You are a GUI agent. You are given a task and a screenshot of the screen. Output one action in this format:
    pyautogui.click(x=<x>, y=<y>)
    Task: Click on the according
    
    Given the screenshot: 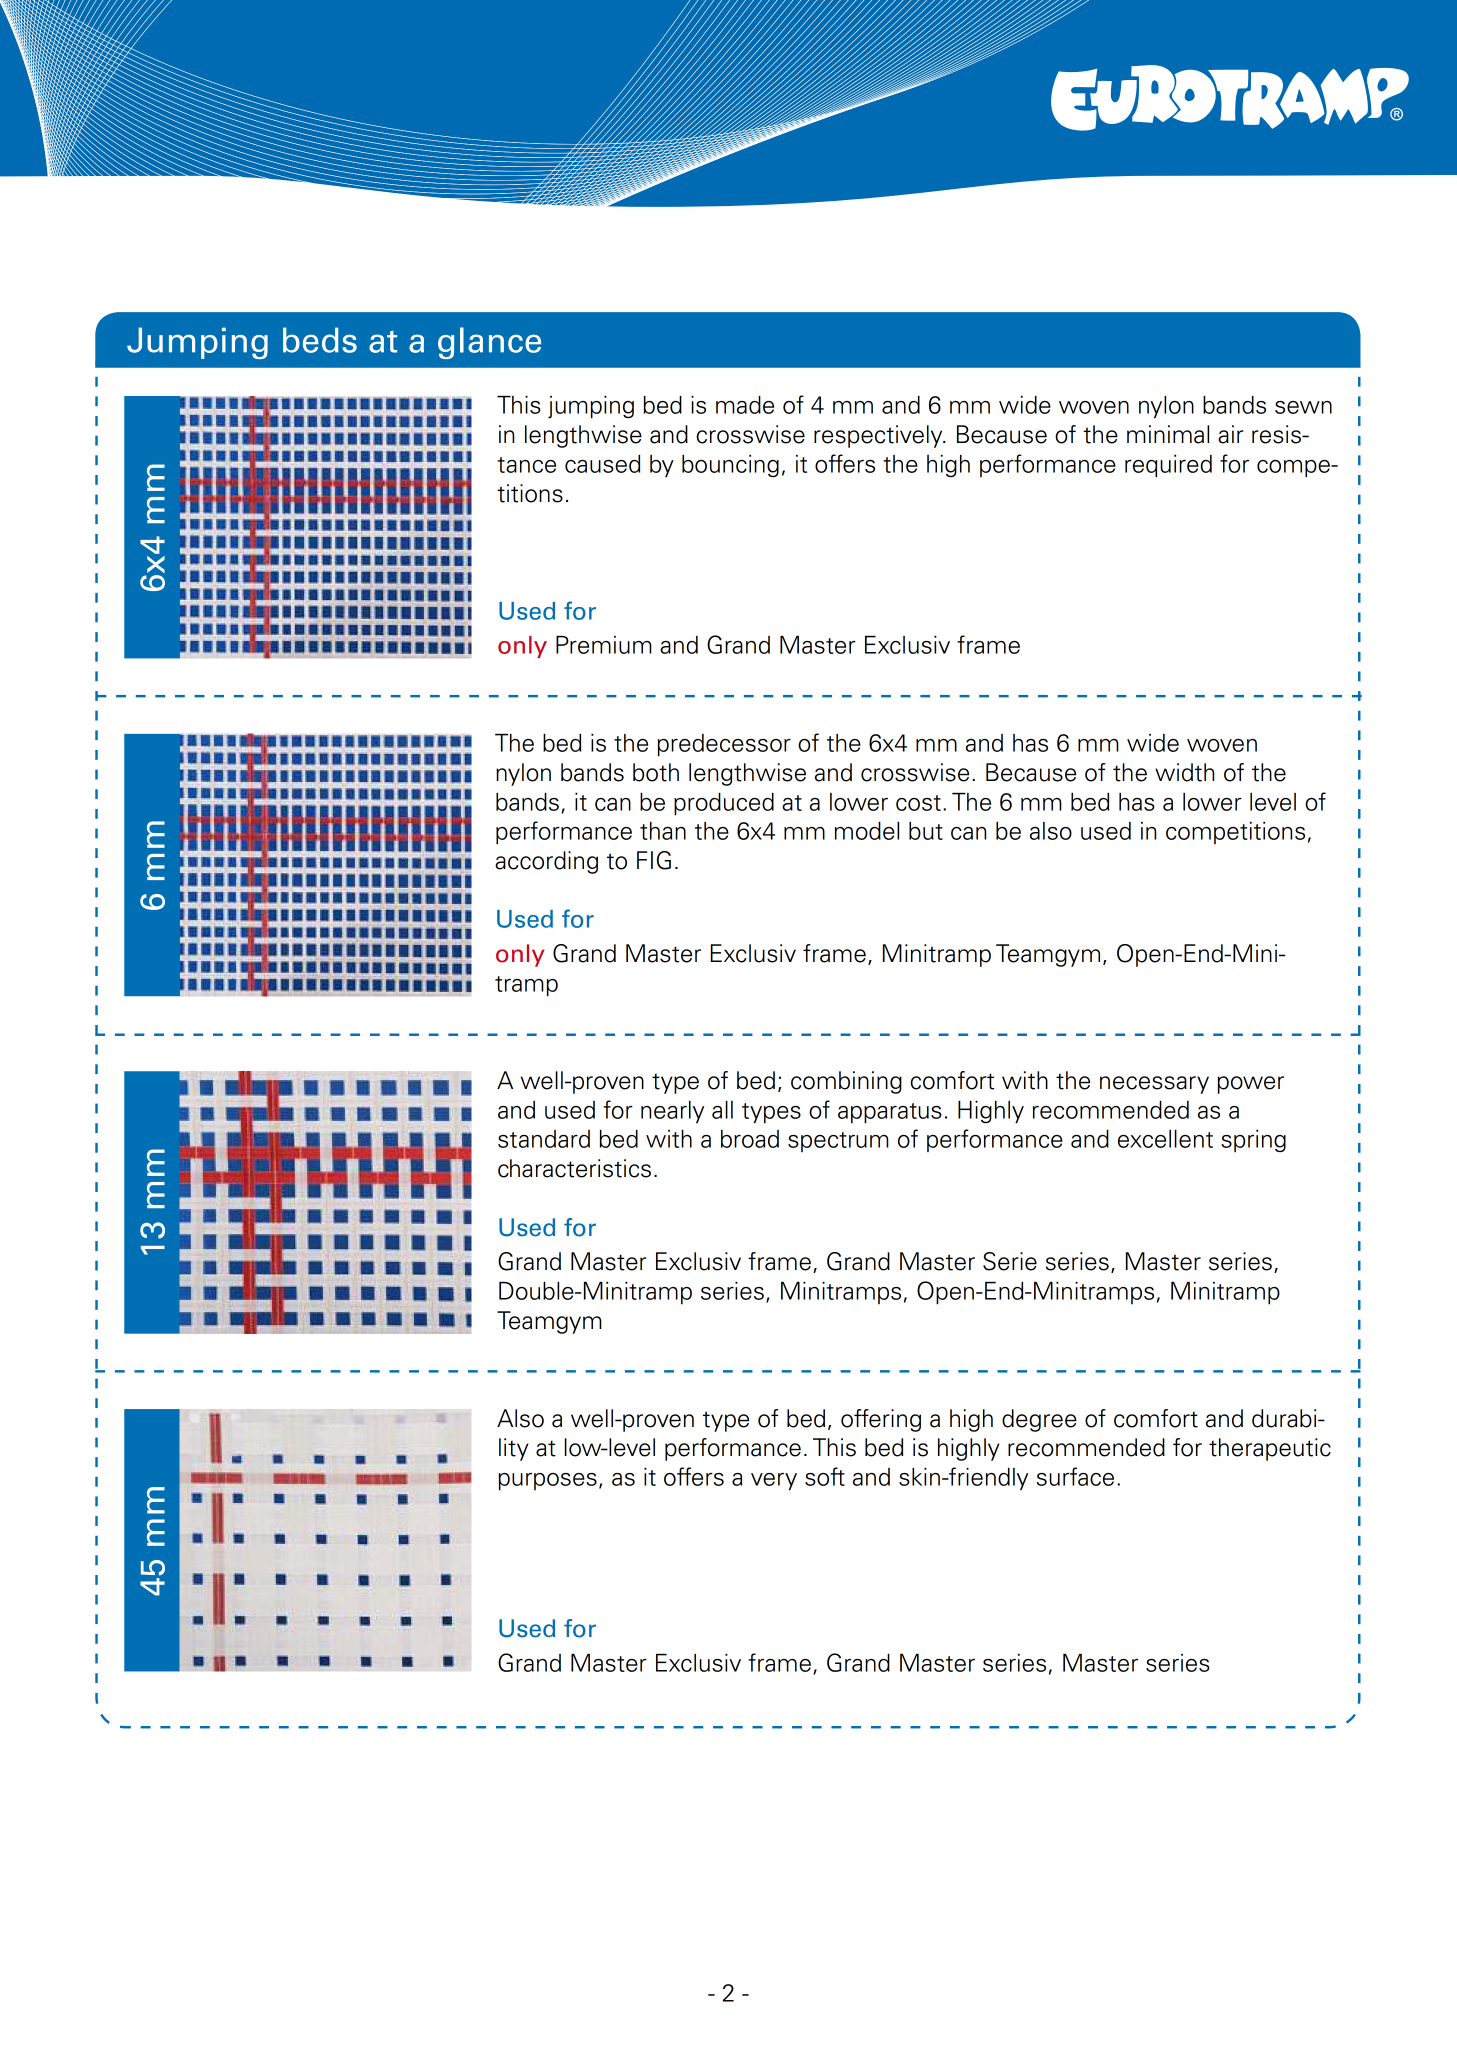 What is the action you would take?
    pyautogui.click(x=546, y=862)
